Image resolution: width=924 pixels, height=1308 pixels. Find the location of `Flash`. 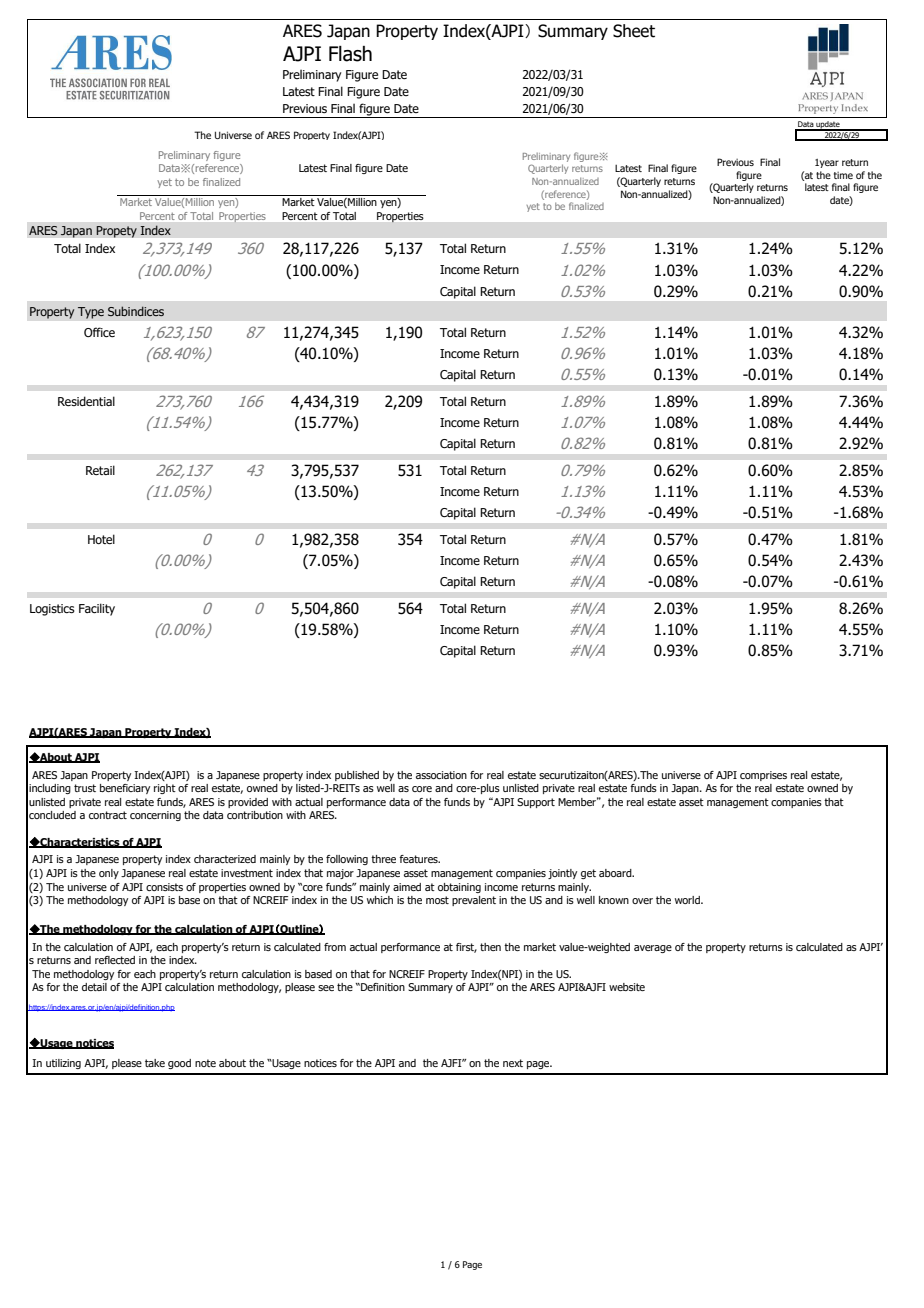

Flash is located at coordinates (350, 54).
